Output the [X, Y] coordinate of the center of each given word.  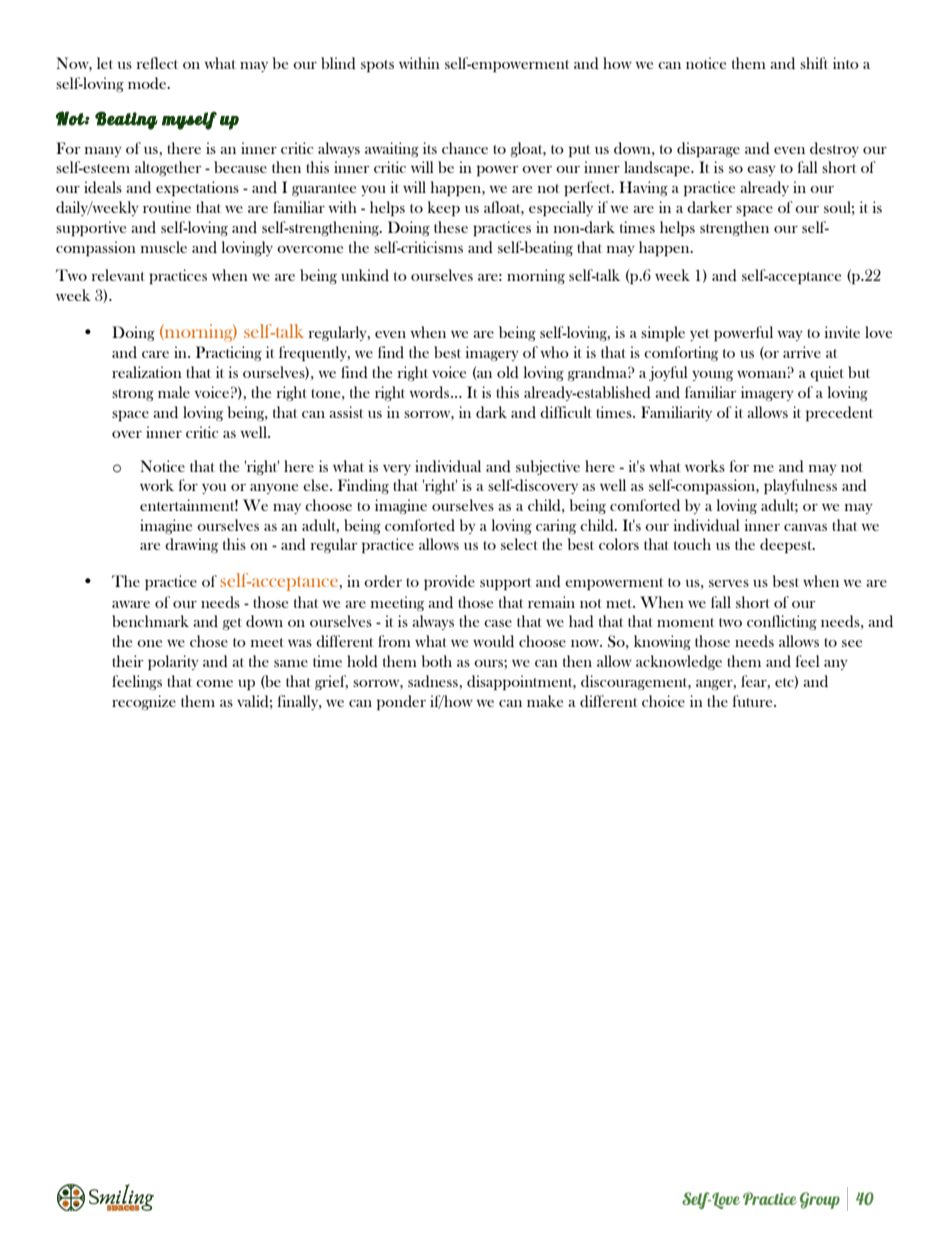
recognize [144, 702]
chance [465, 148]
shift [814, 63]
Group [820, 1200]
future [754, 701]
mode [148, 83]
